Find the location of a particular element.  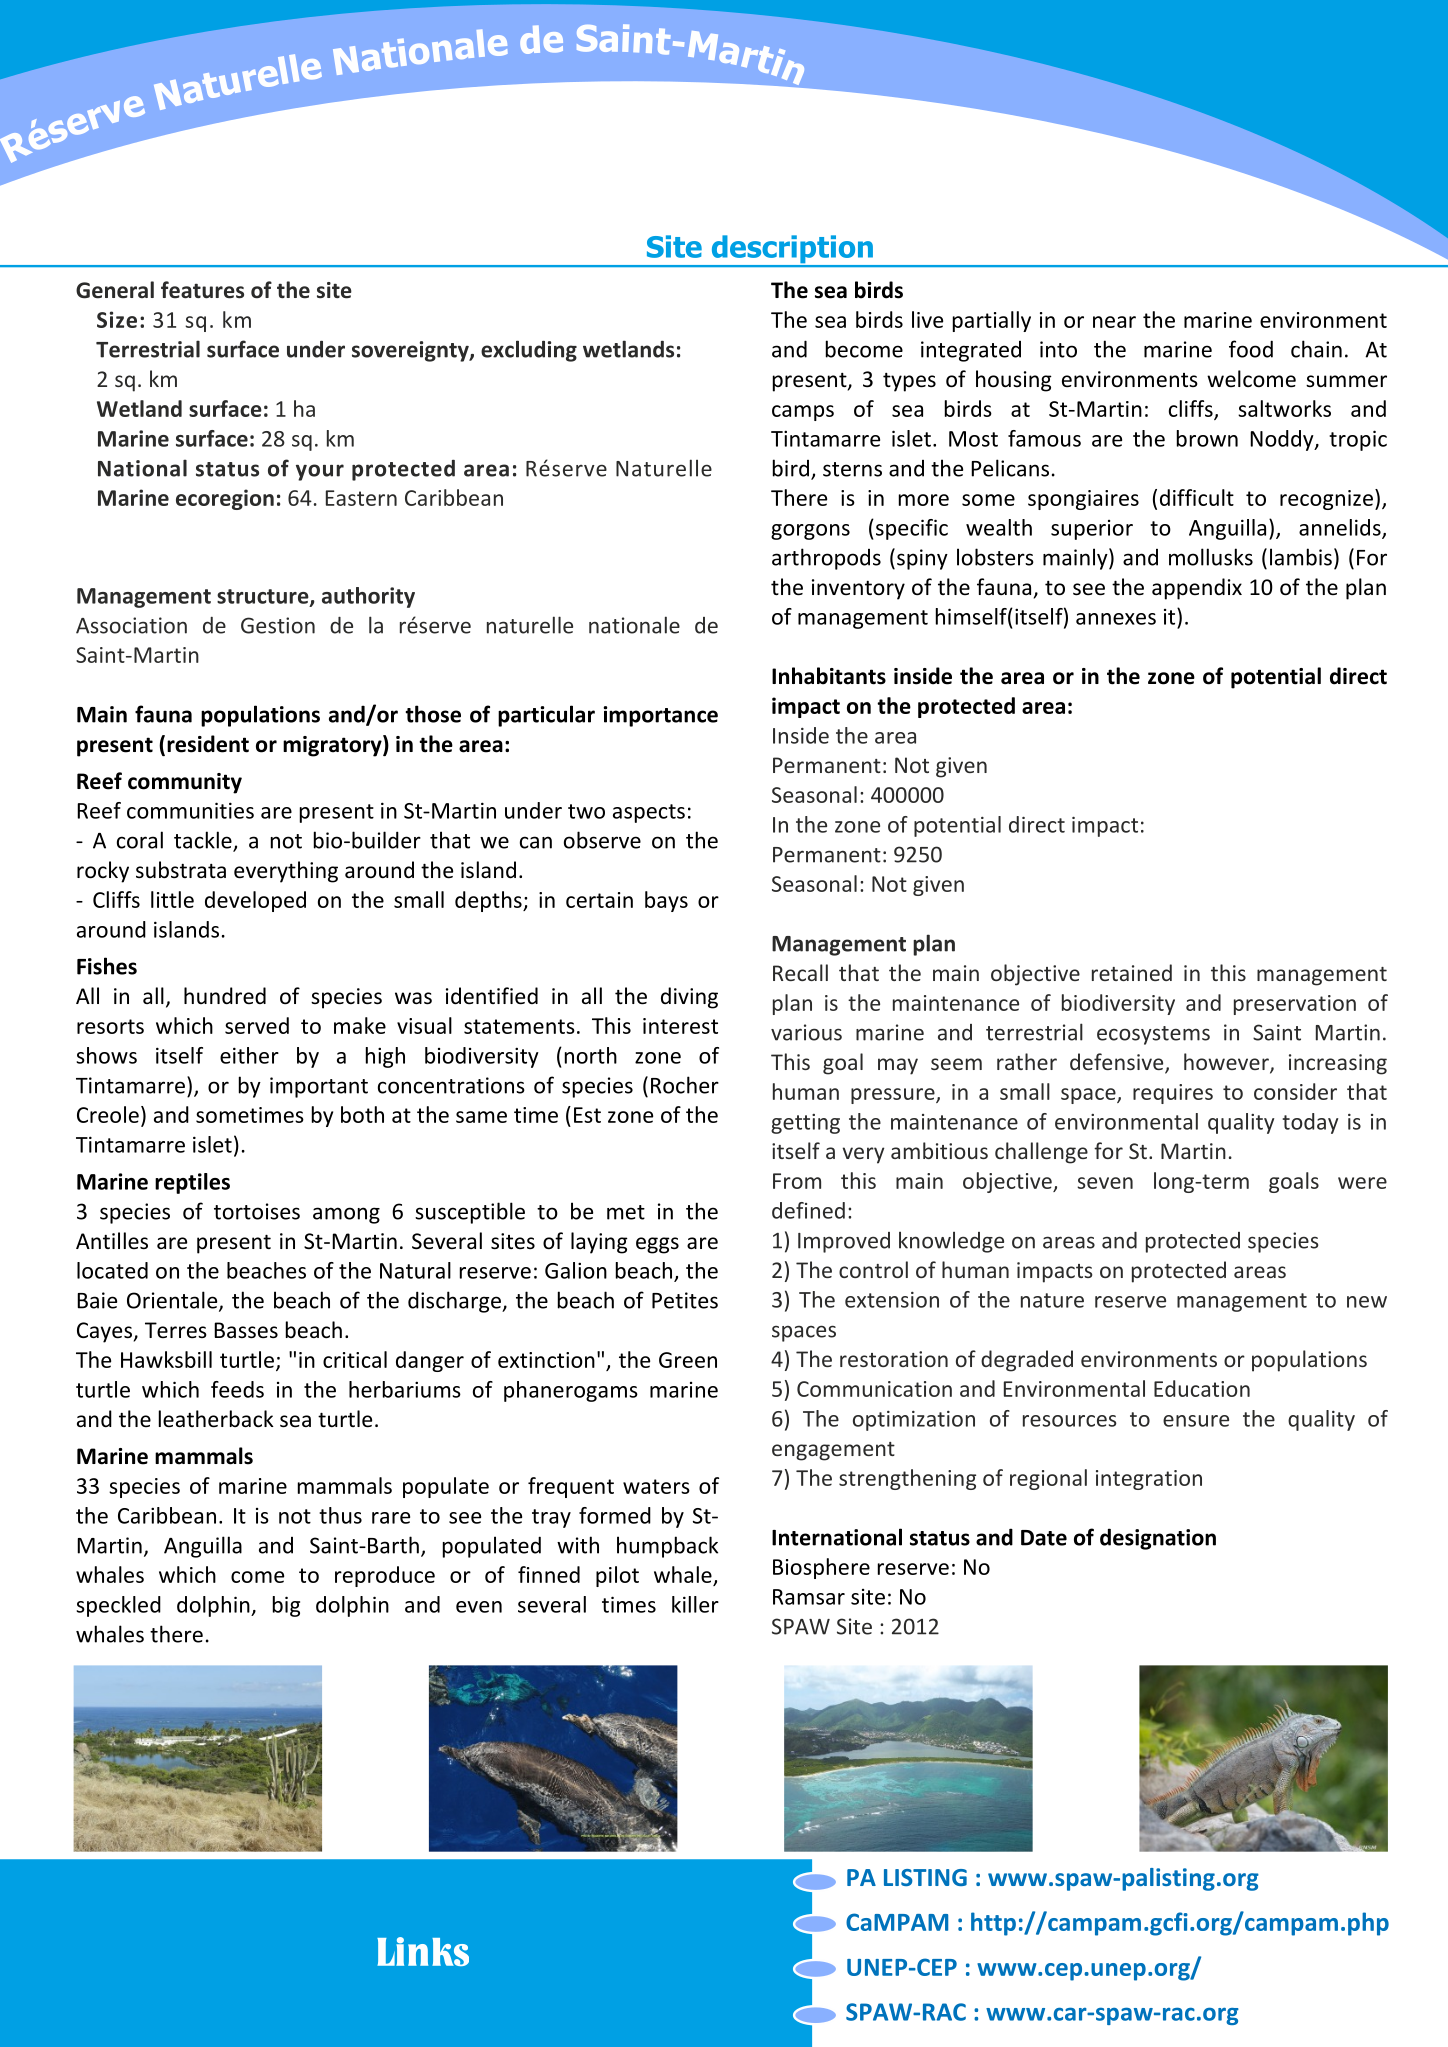

important is located at coordinates (319, 1087).
